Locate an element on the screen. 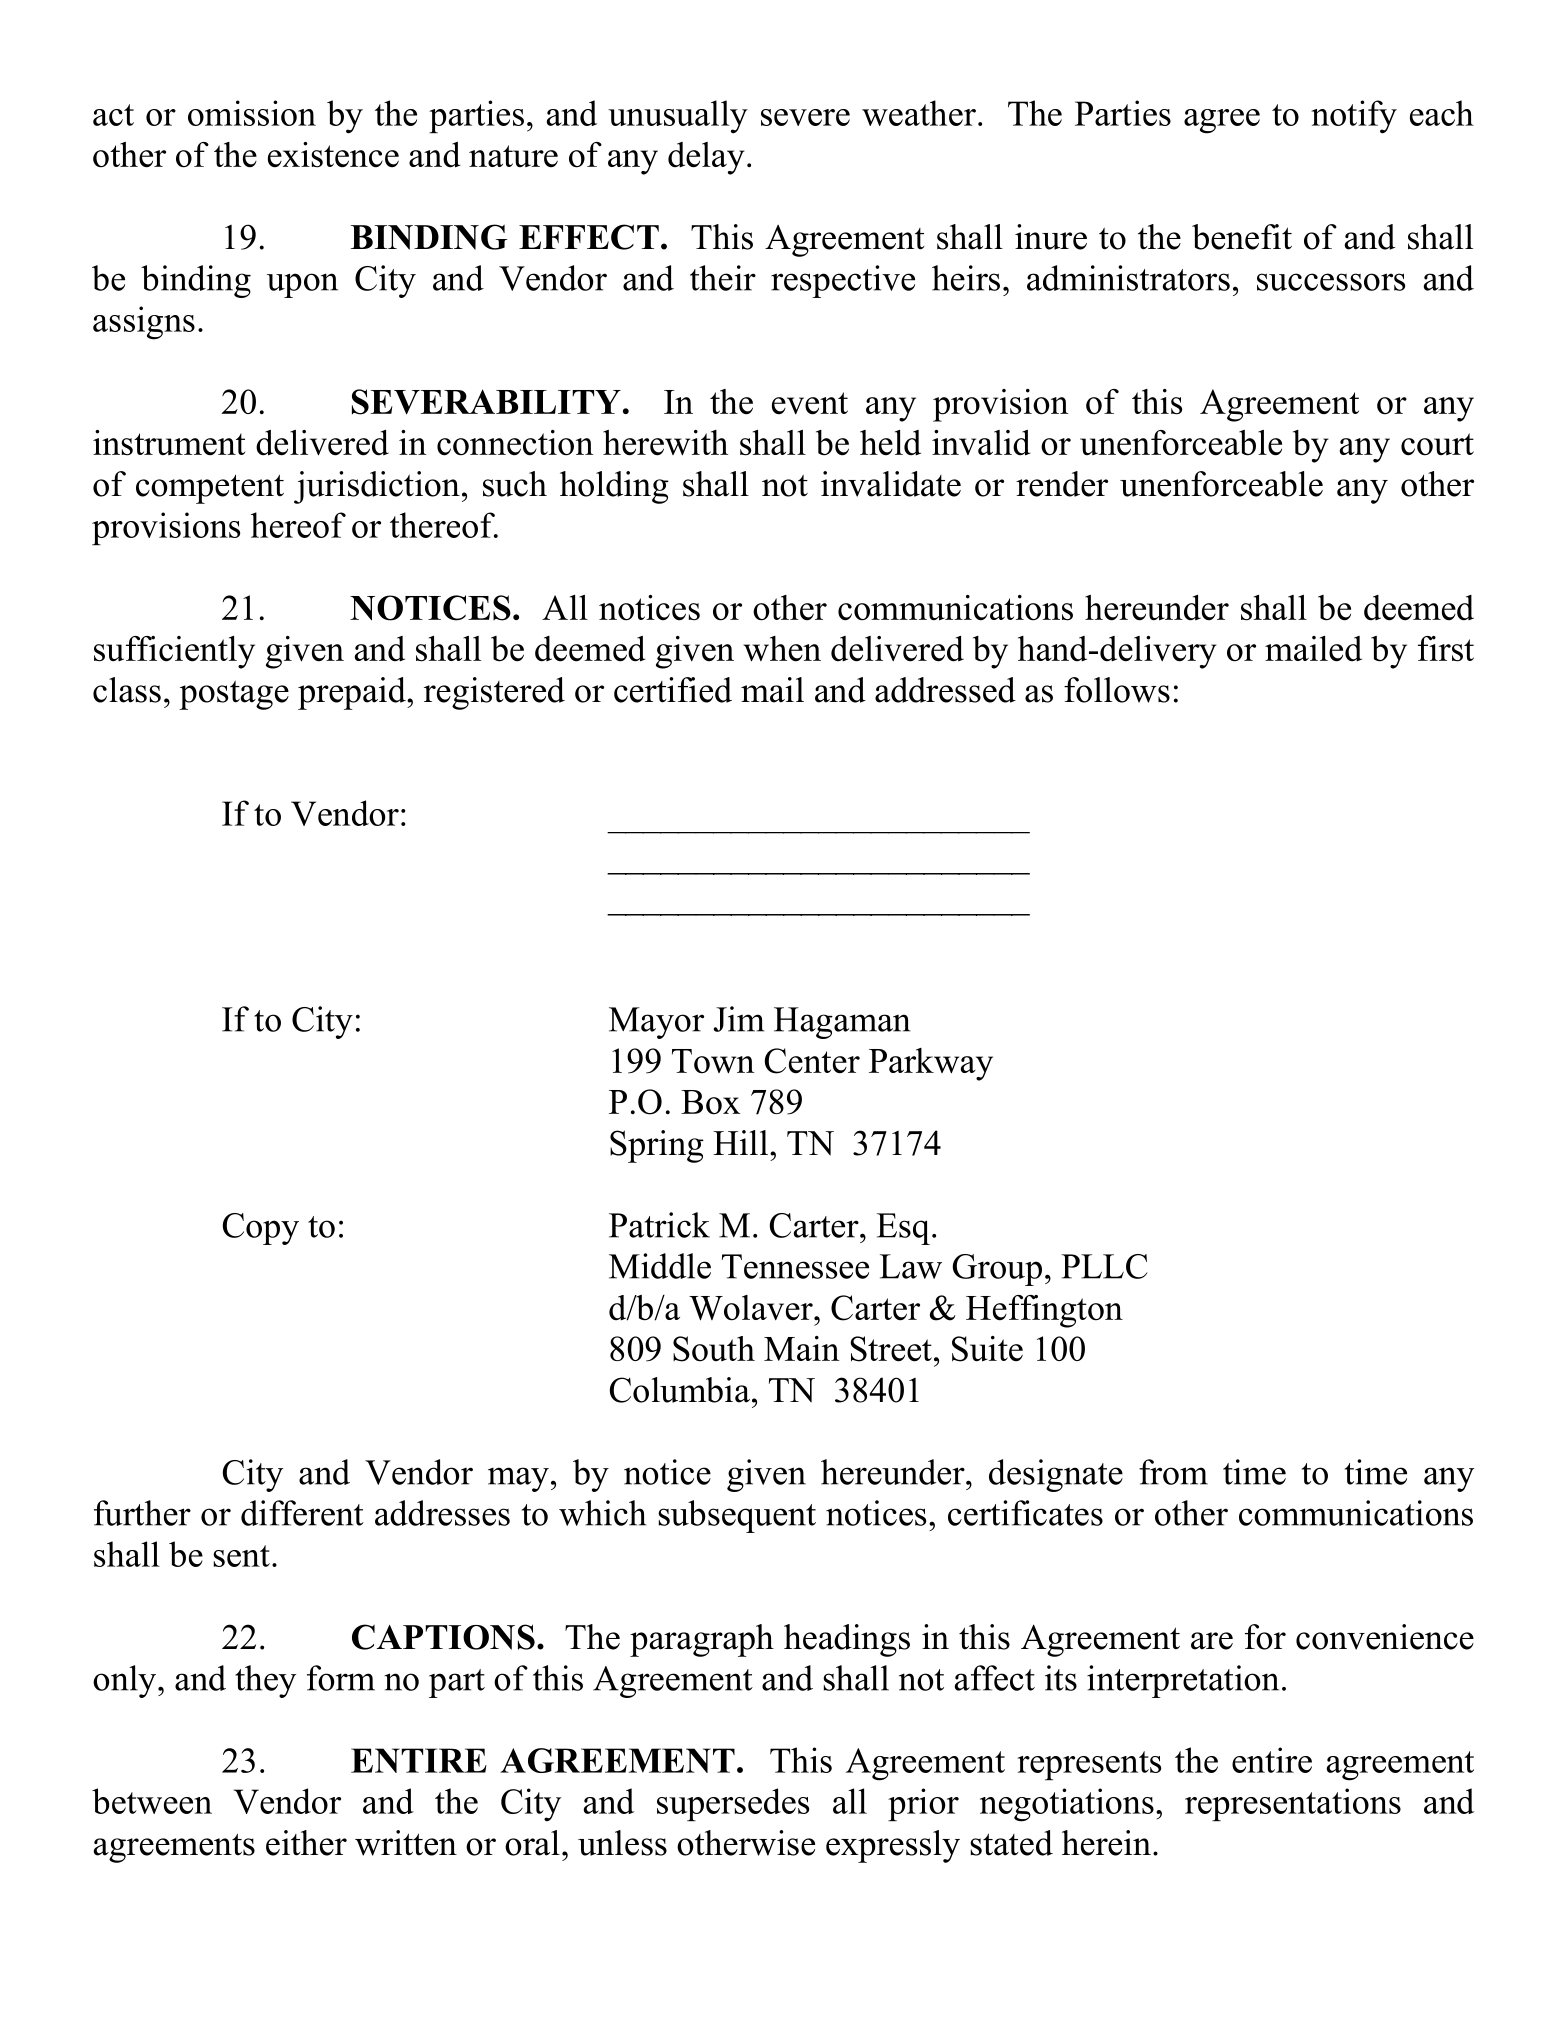  from is located at coordinates (1173, 1472).
